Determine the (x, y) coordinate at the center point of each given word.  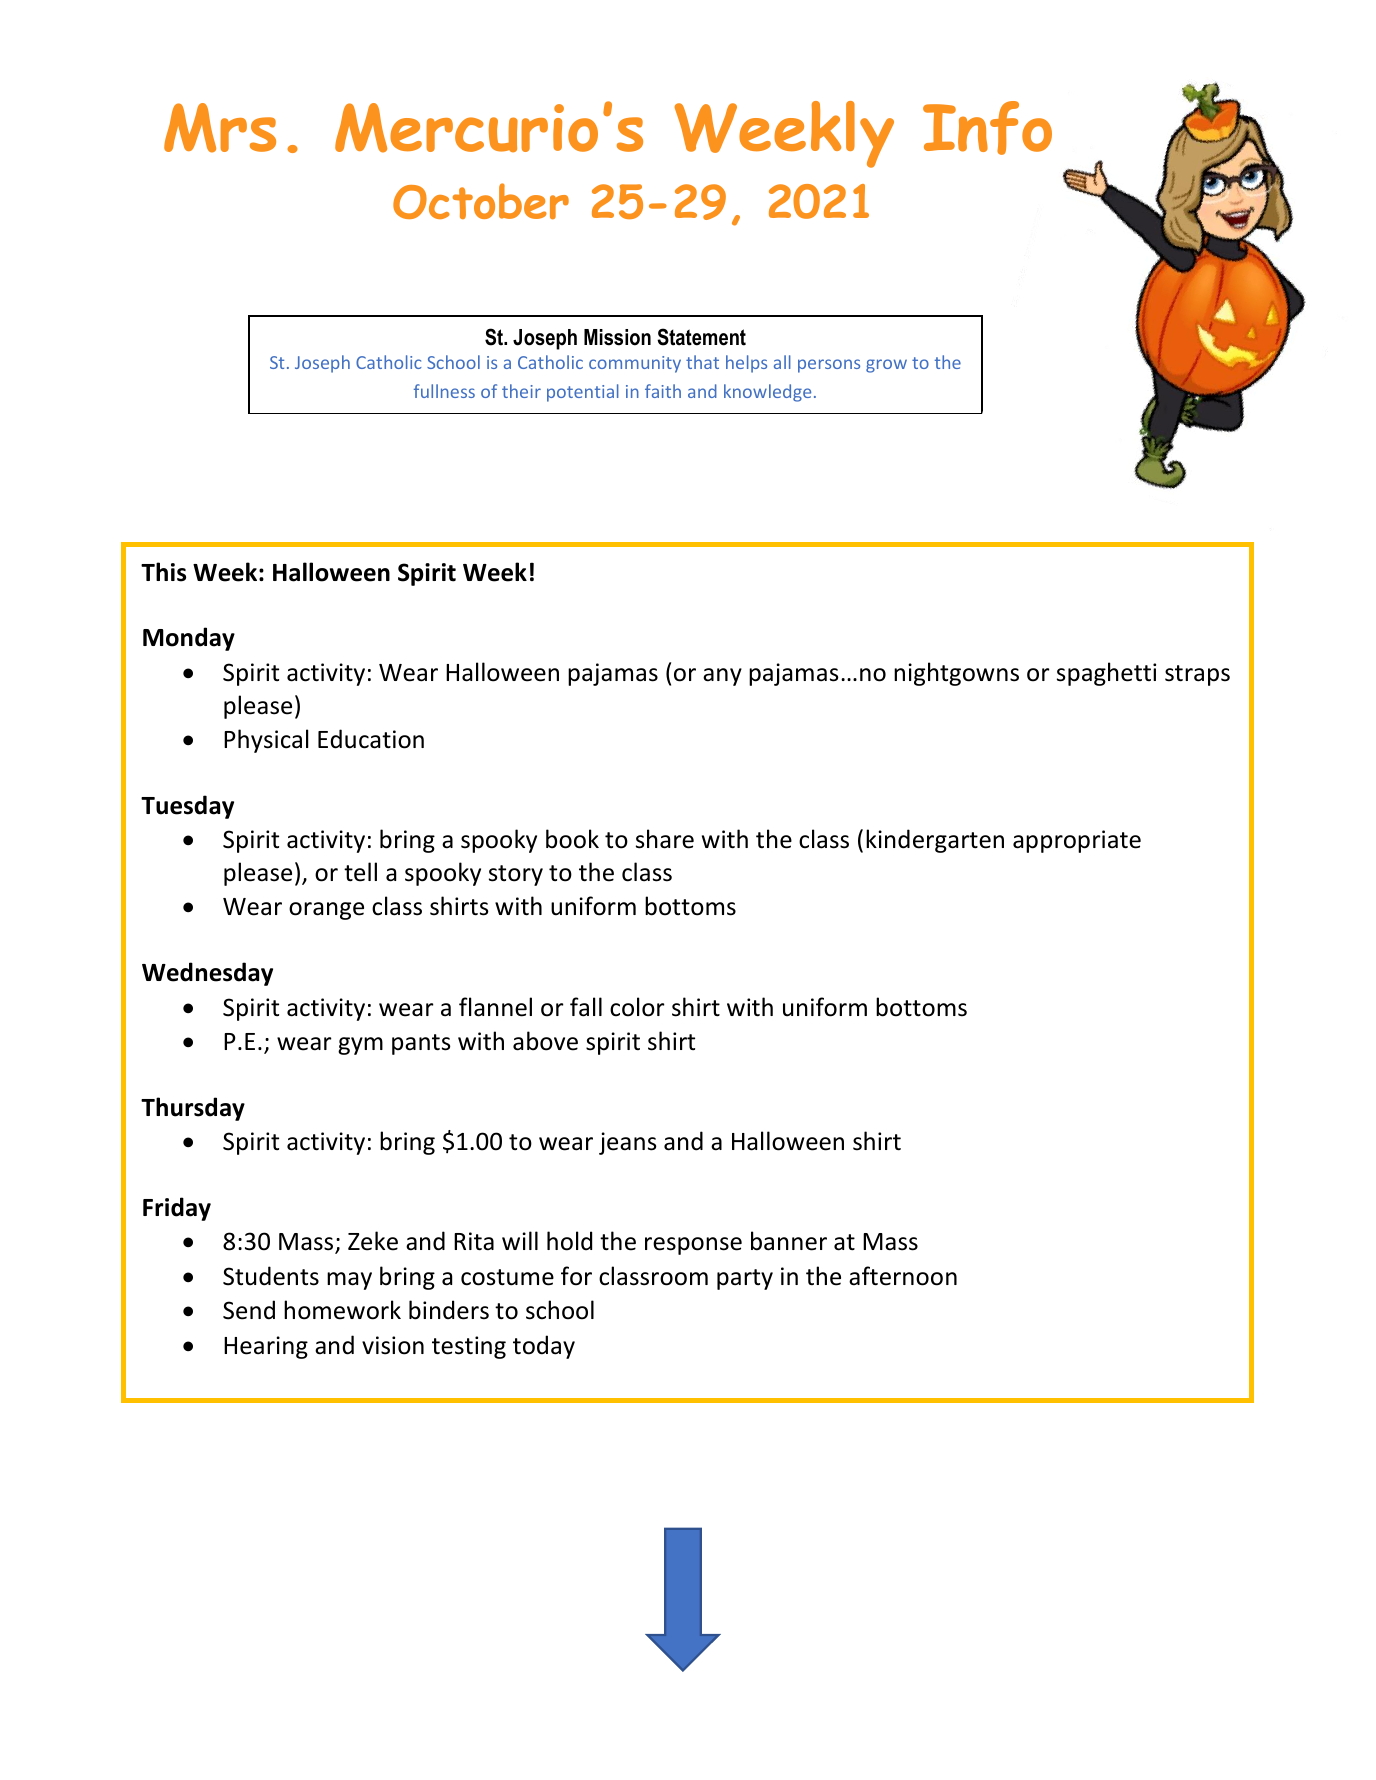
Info (987, 128)
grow (886, 366)
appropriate (1077, 841)
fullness (444, 391)
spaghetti (1106, 674)
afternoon (903, 1276)
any (722, 677)
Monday (189, 639)
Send (249, 1310)
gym (360, 1046)
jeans (628, 1143)
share (665, 839)
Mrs (220, 128)
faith (663, 391)
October (481, 201)
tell (360, 872)
